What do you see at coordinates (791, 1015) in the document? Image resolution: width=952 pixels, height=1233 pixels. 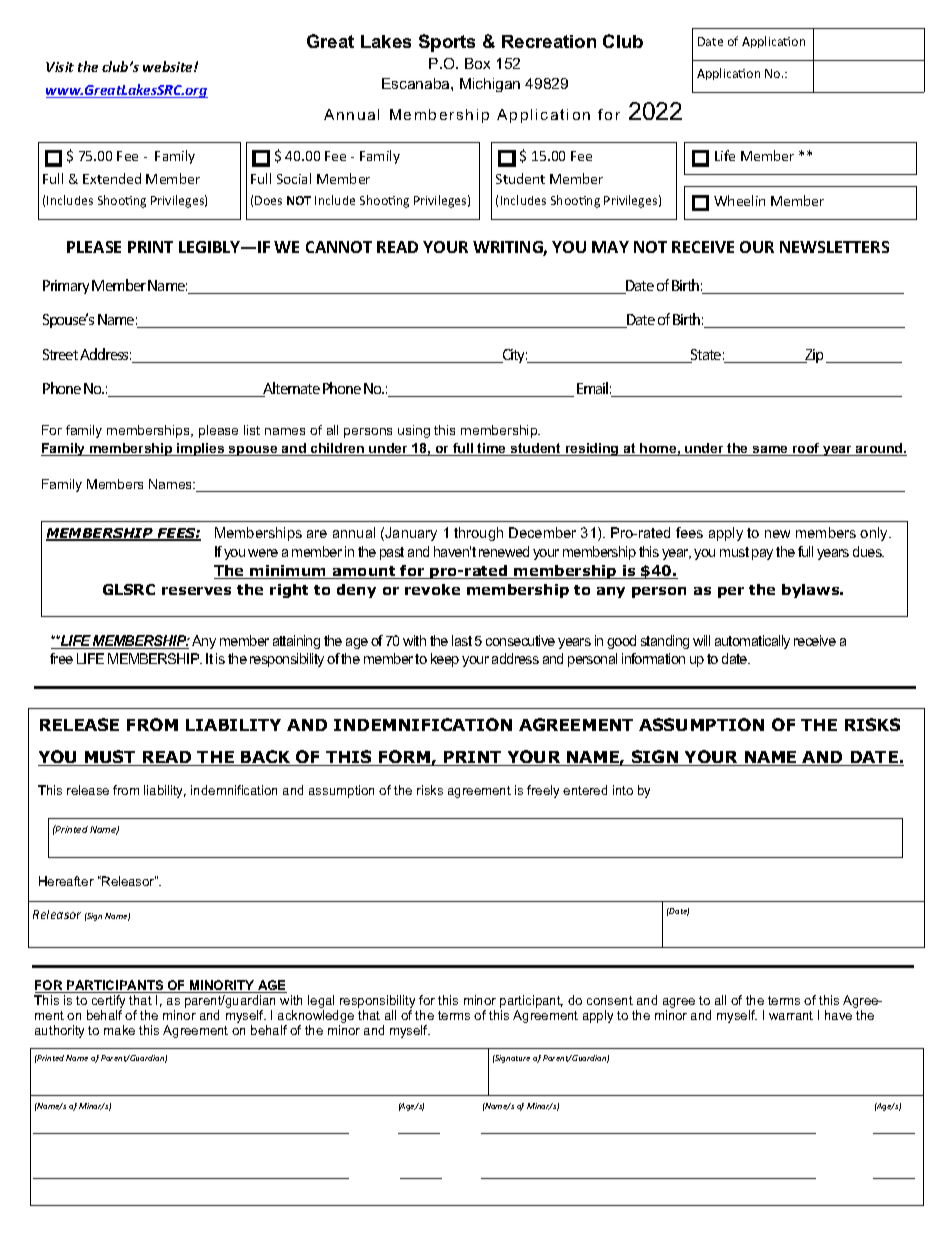 I see `warrant` at bounding box center [791, 1015].
